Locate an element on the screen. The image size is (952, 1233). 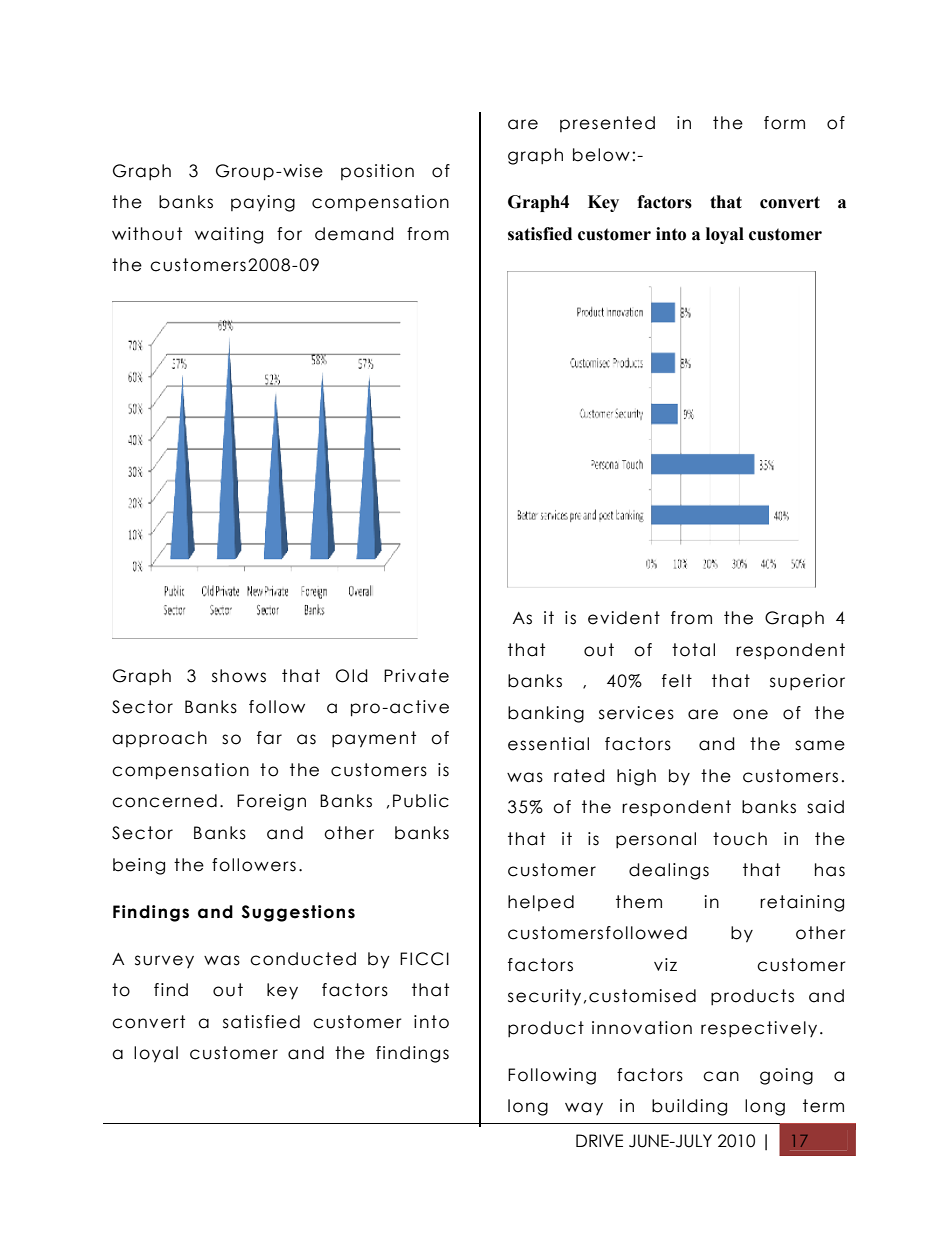
total is located at coordinates (693, 650).
